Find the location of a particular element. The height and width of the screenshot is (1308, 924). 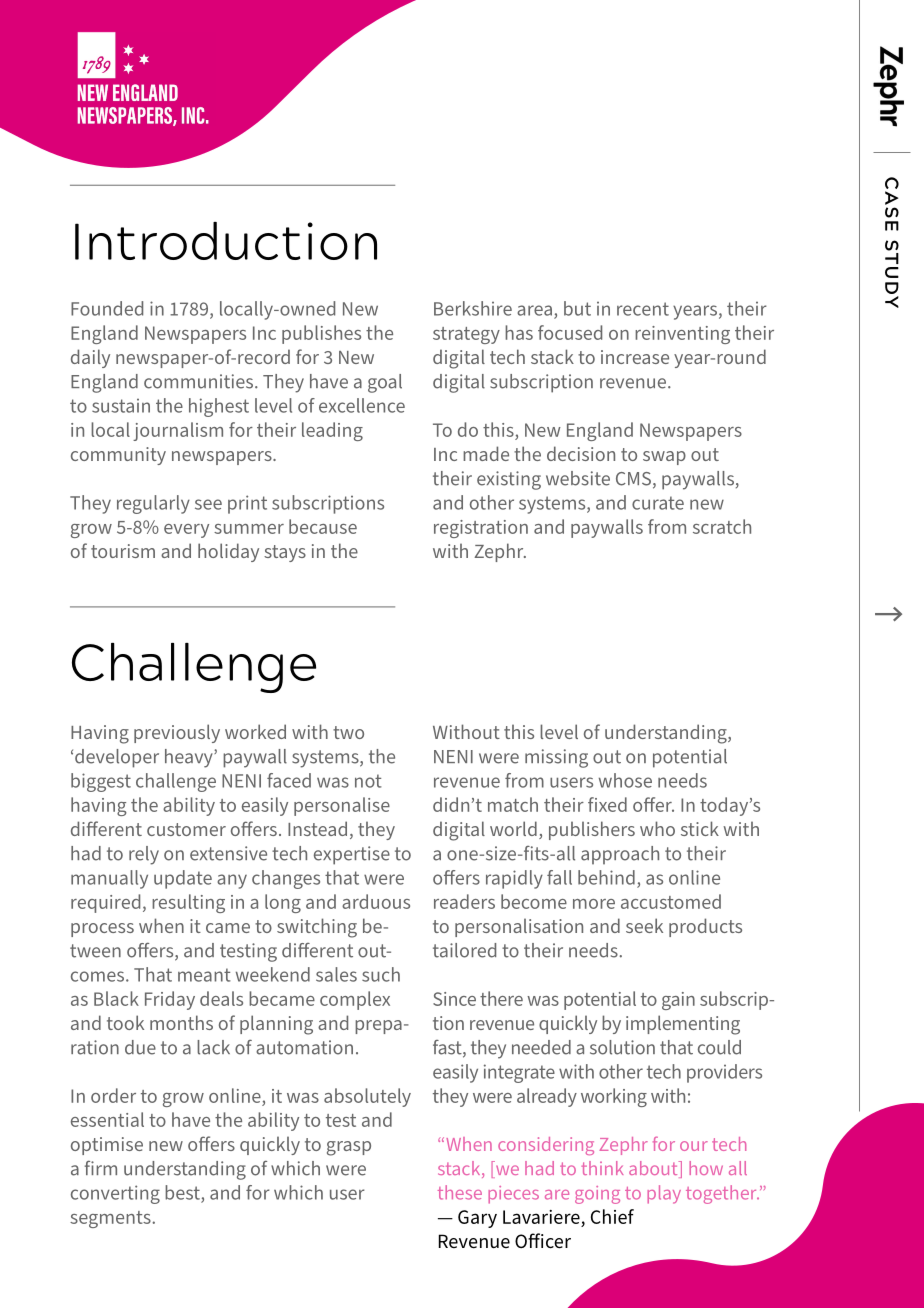

every is located at coordinates (186, 531).
